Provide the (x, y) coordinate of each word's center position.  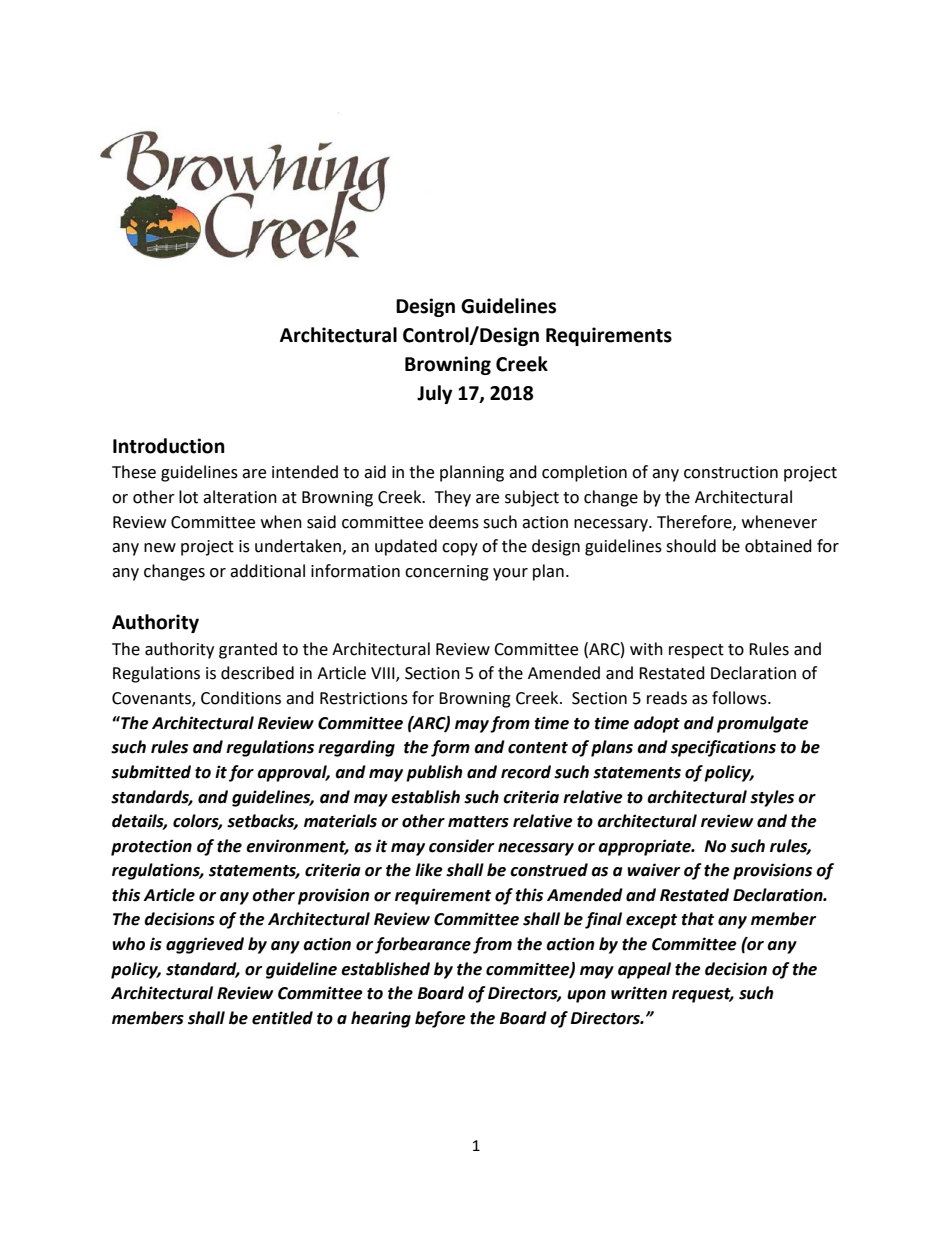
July (434, 394)
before (440, 1019)
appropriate (645, 847)
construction (731, 472)
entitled (282, 1018)
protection (151, 847)
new (160, 548)
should (691, 546)
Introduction (169, 446)
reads (667, 698)
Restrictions (364, 698)
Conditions (241, 698)
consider (461, 846)
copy (460, 549)
